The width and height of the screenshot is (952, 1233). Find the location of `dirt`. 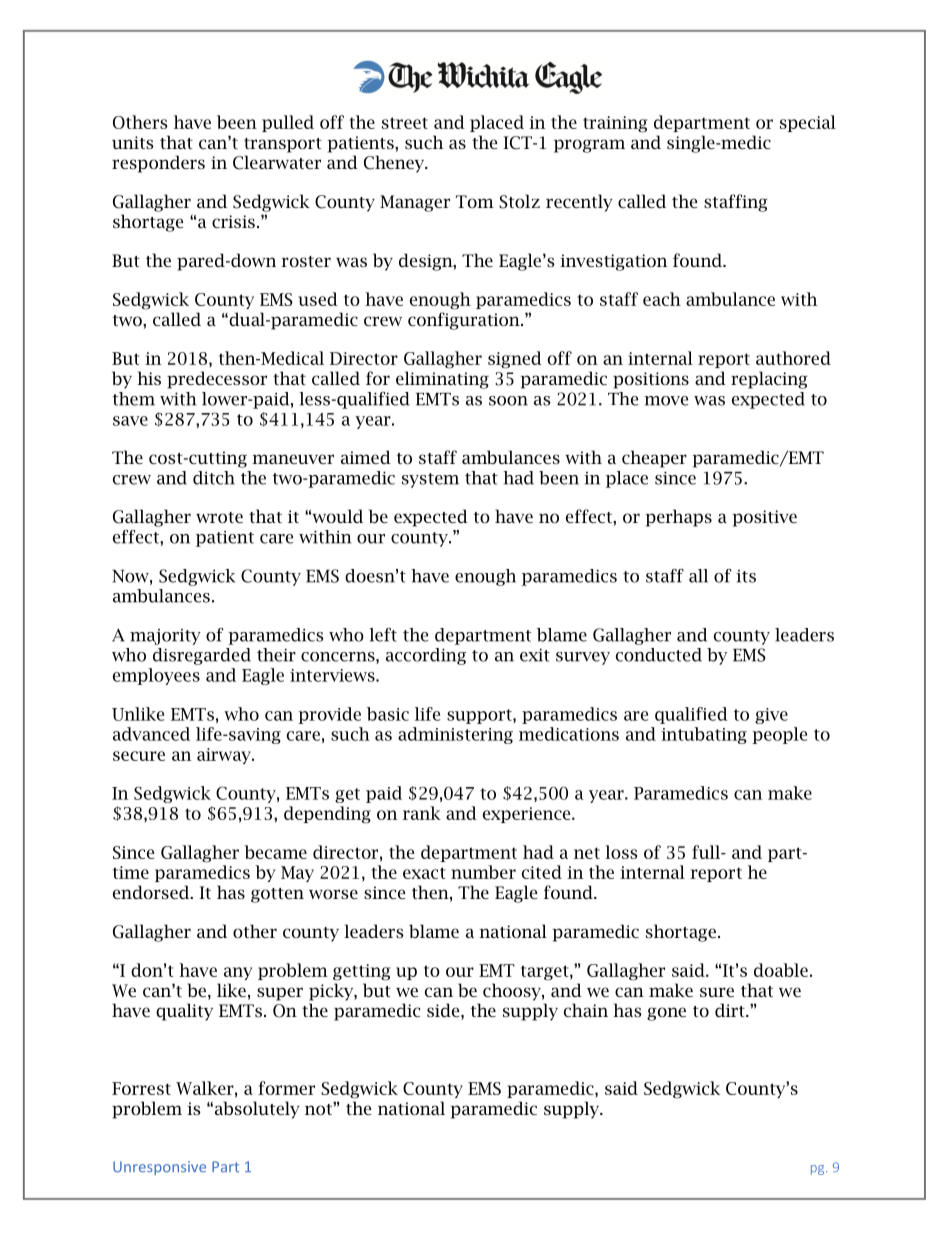

dirt is located at coordinates (731, 1010).
